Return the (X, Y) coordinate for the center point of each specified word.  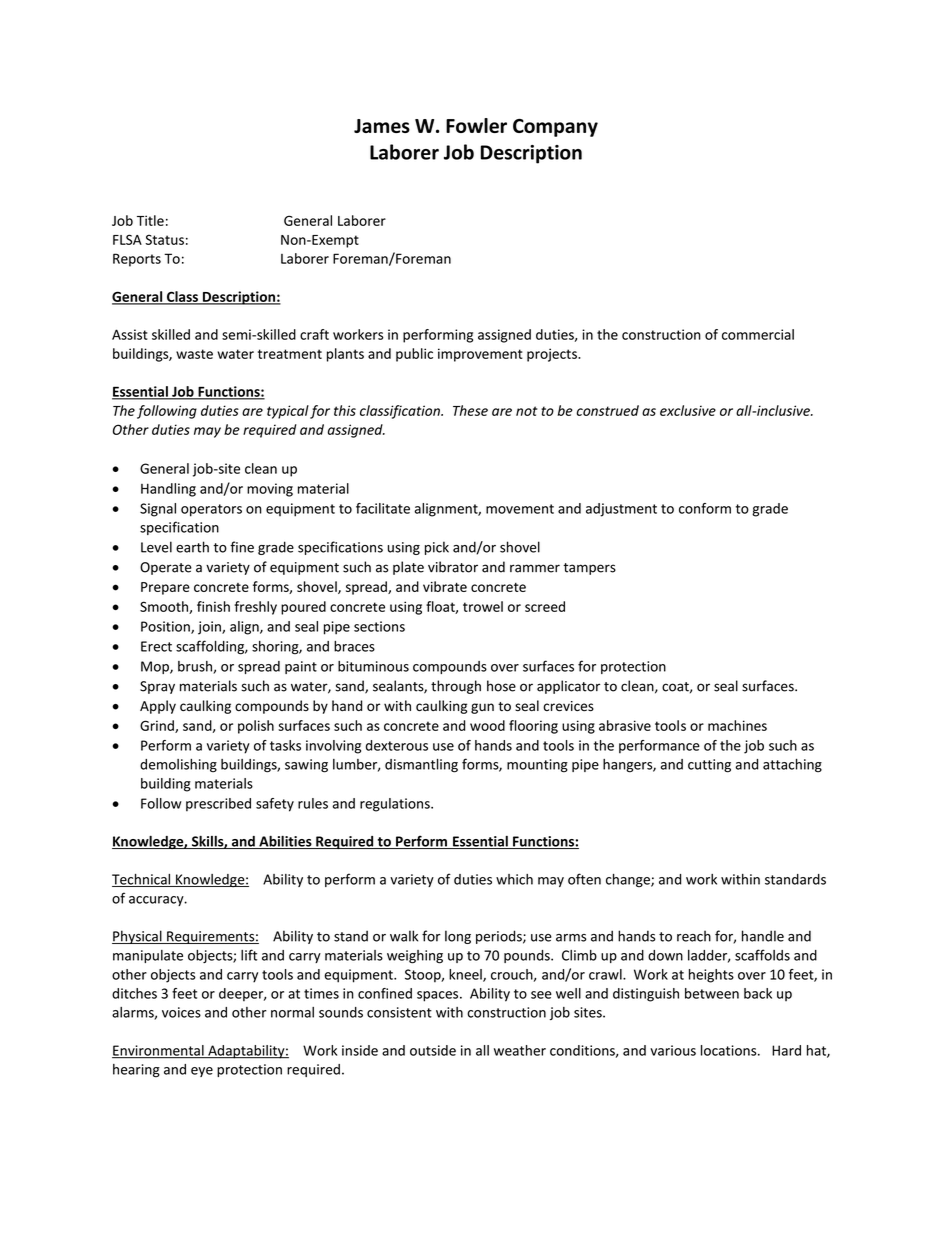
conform (705, 508)
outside (433, 1050)
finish (213, 606)
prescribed (218, 805)
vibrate (445, 586)
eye (202, 1072)
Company (555, 128)
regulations (396, 805)
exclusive (688, 410)
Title (150, 220)
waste (194, 354)
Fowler (476, 125)
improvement (480, 355)
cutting (709, 766)
